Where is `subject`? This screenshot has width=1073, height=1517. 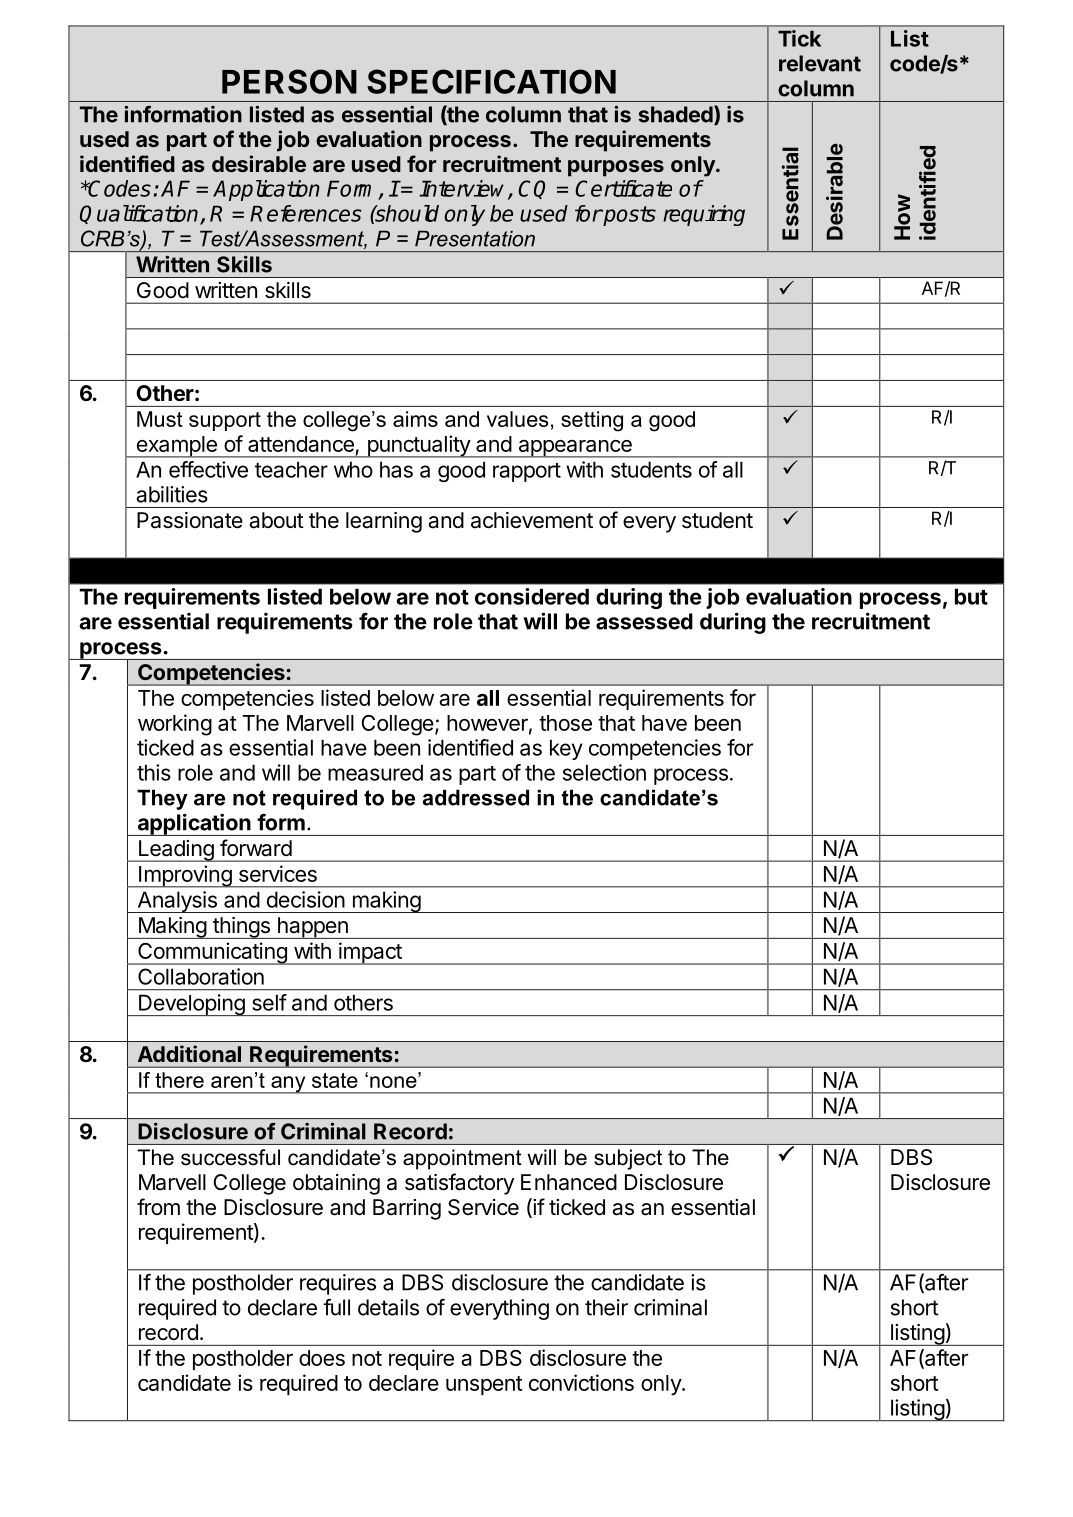
subject is located at coordinates (628, 1159).
